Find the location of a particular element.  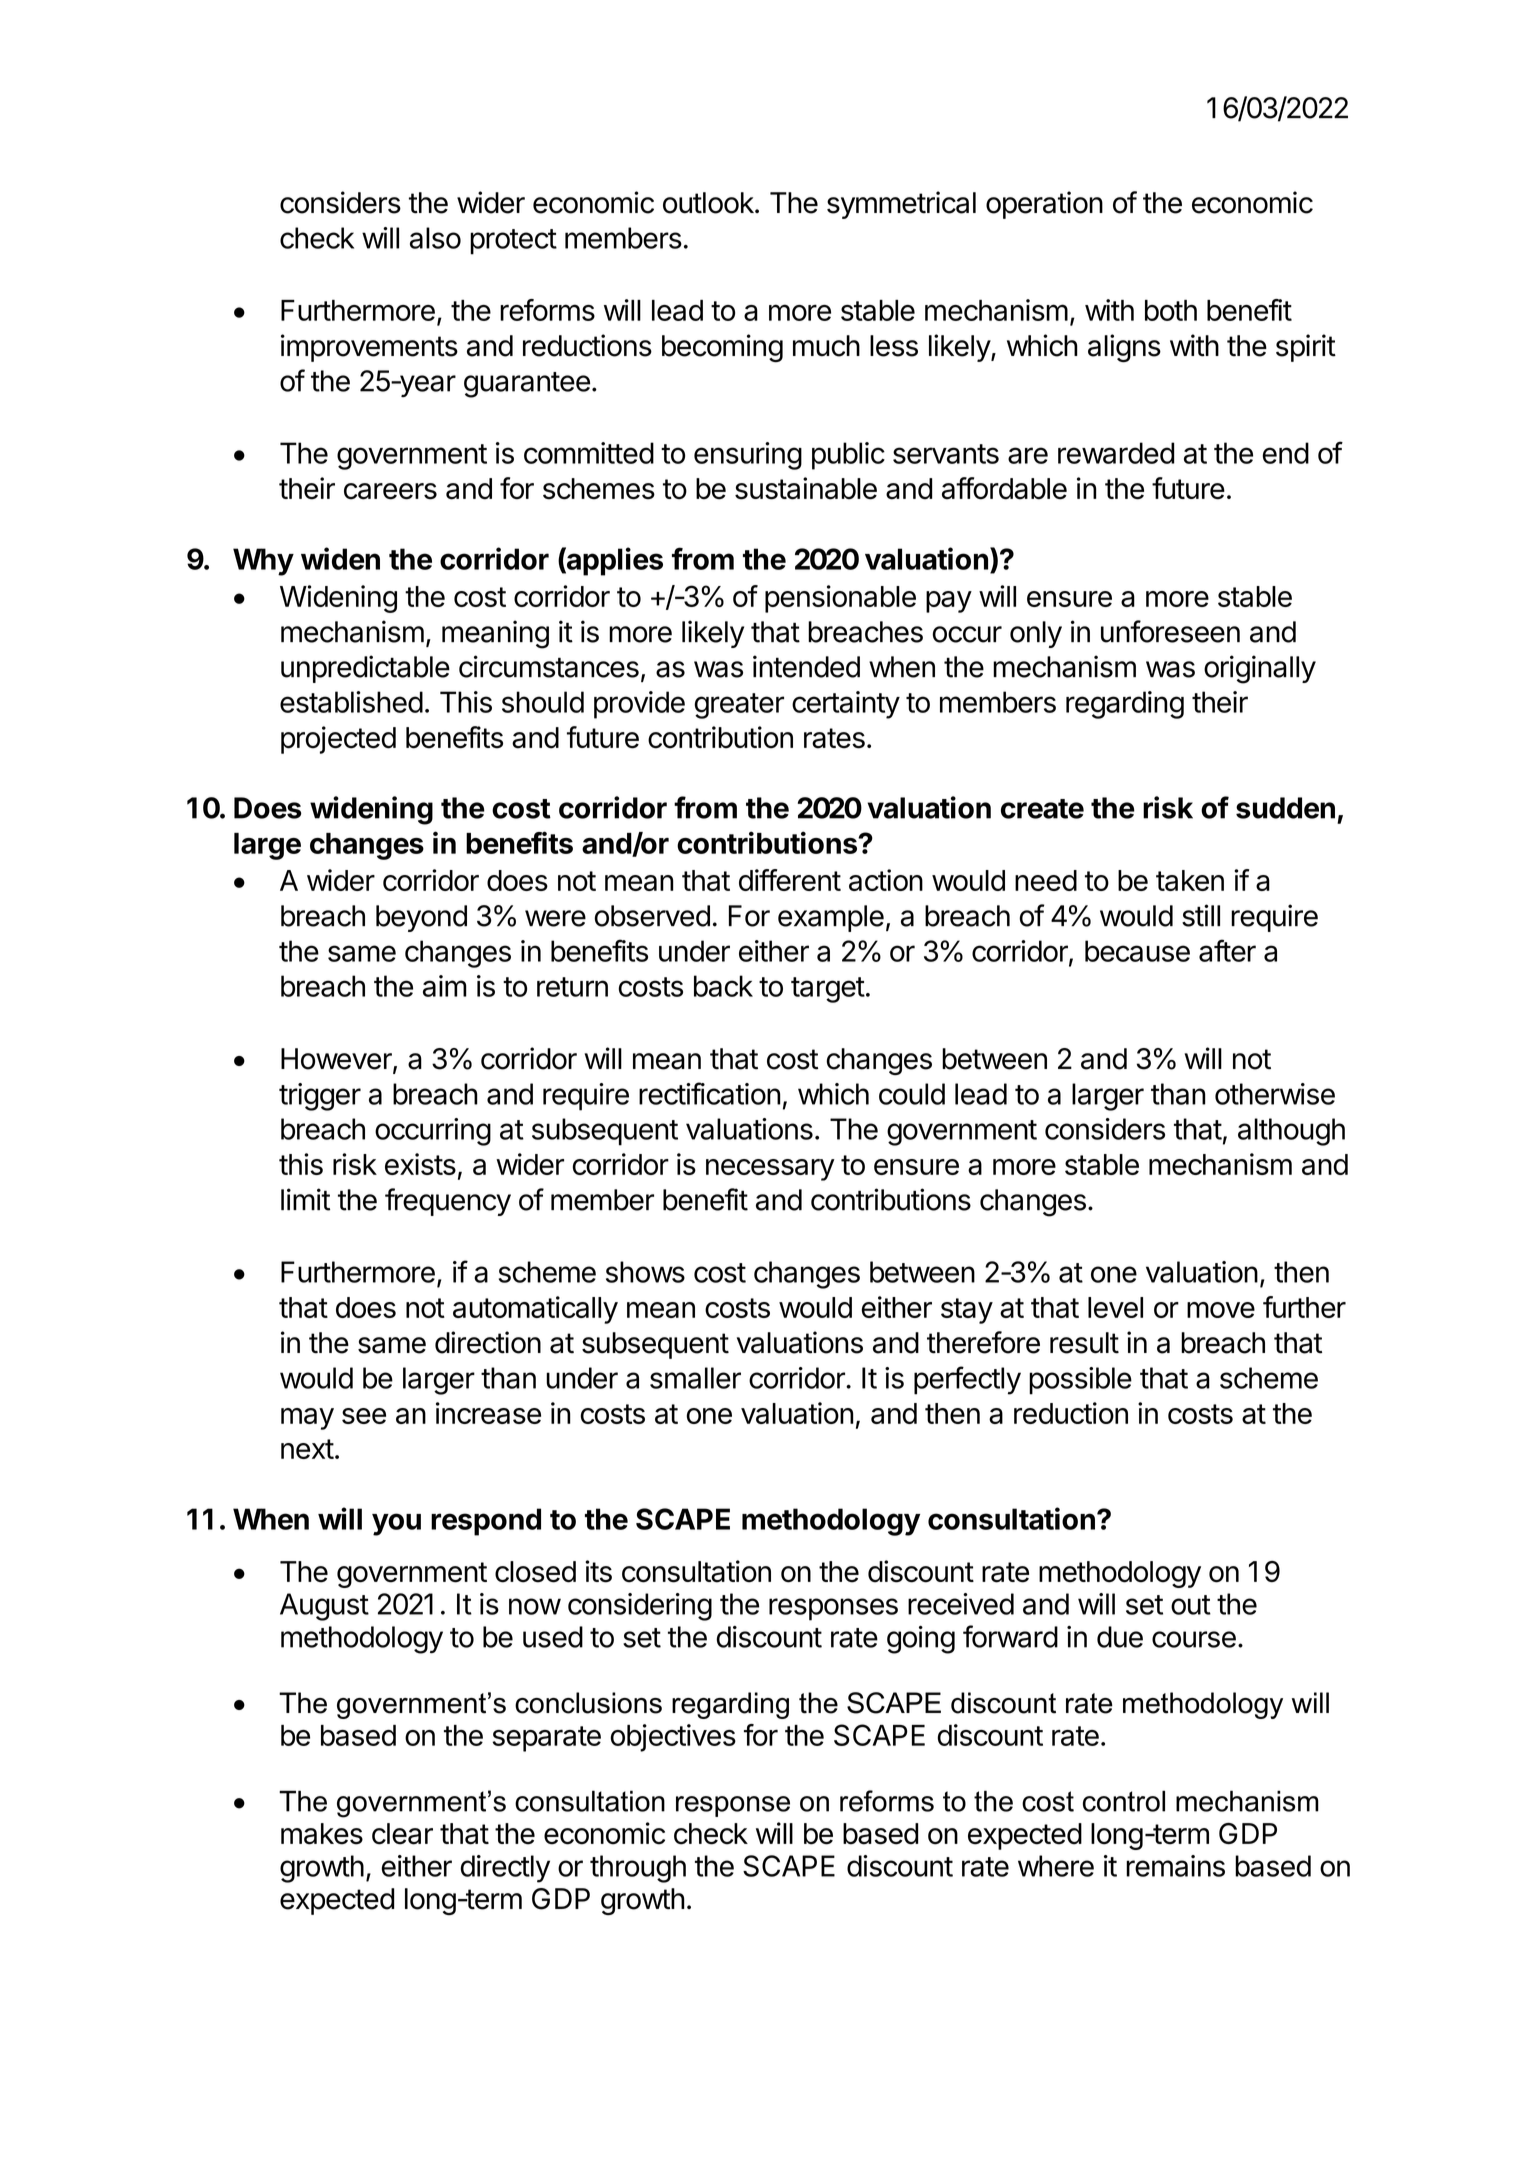

objectives is located at coordinates (673, 1738).
